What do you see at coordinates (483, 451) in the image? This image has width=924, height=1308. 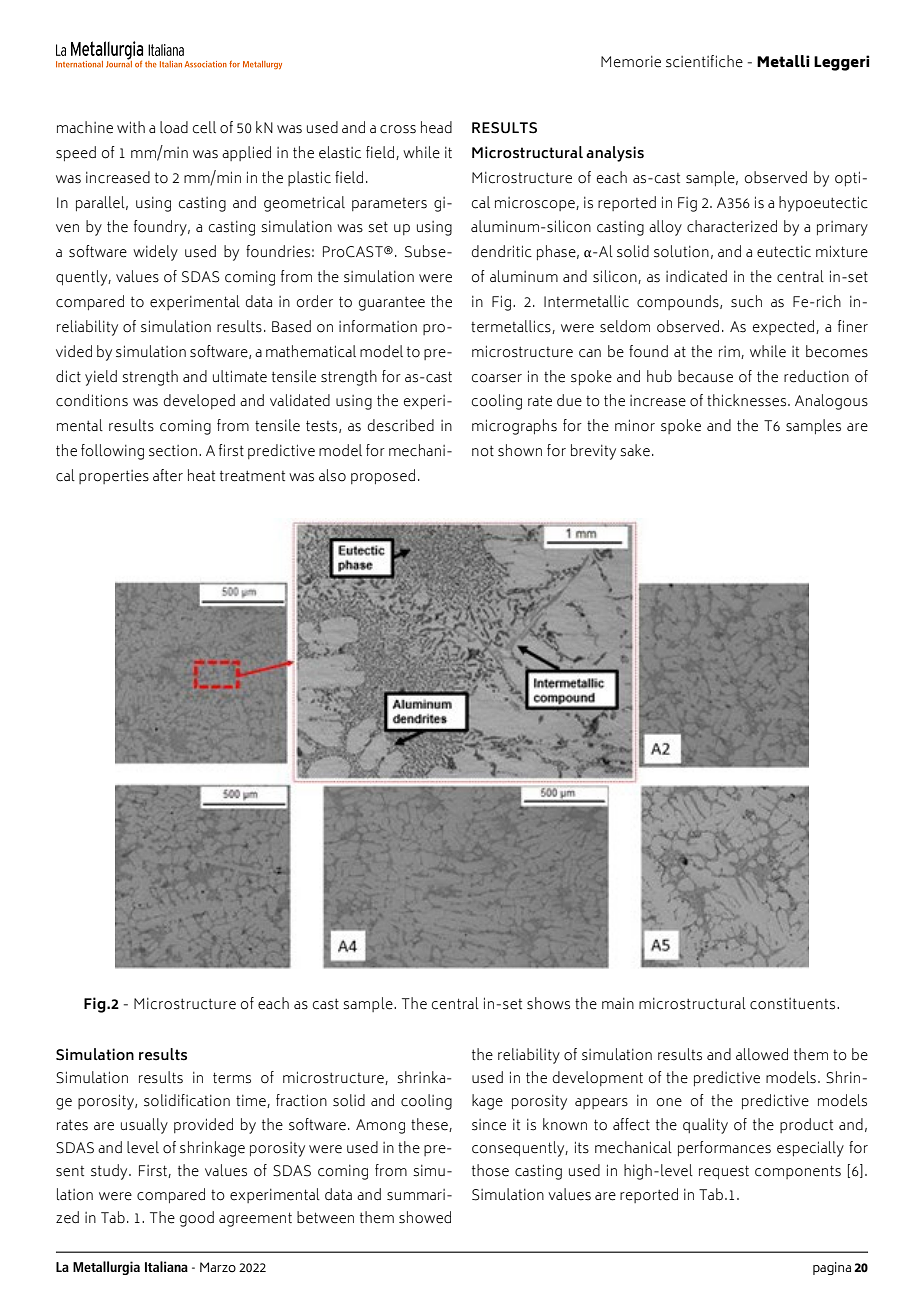 I see `not` at bounding box center [483, 451].
